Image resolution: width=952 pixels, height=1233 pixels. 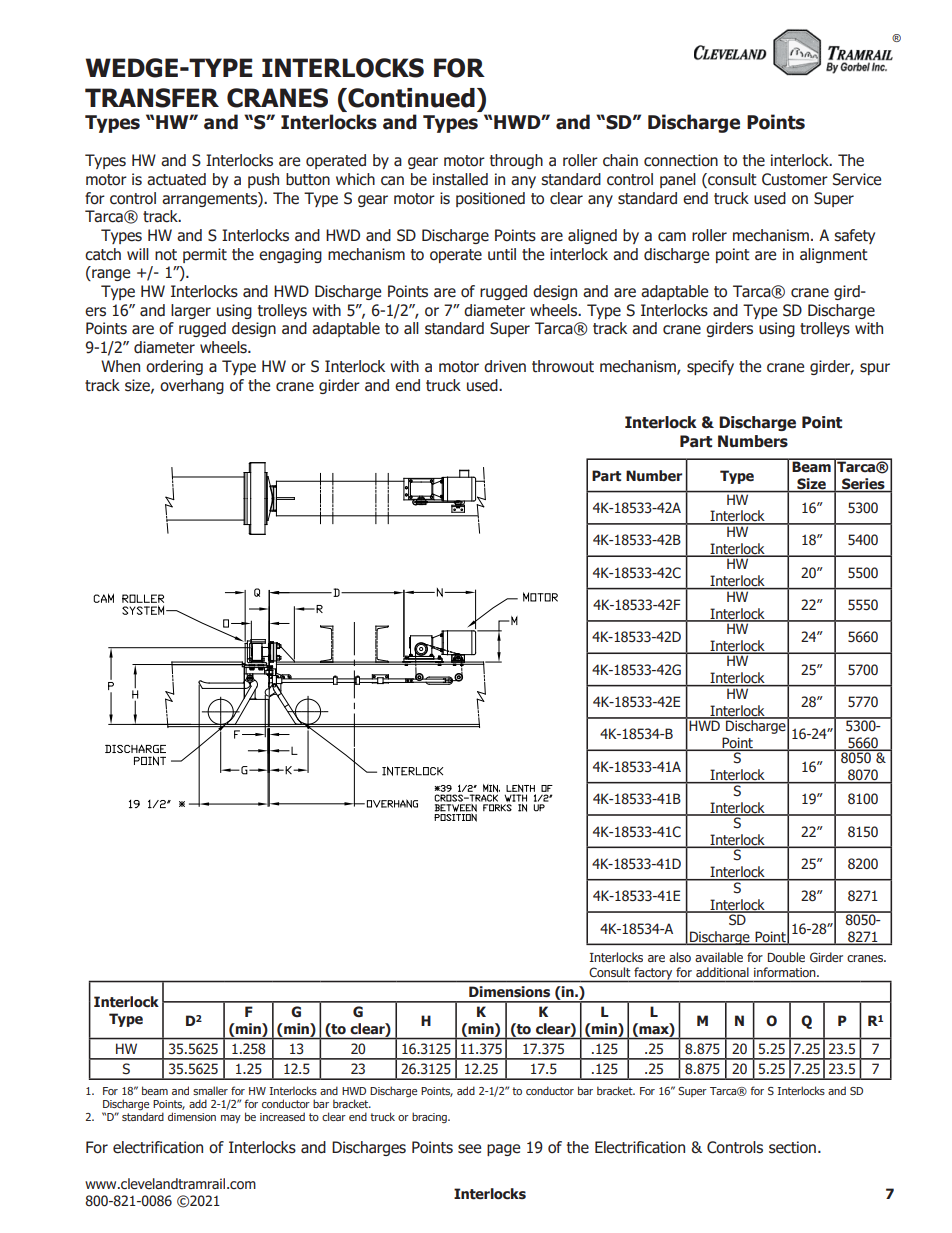 What do you see at coordinates (505, 366) in the document?
I see `driven` at bounding box center [505, 366].
